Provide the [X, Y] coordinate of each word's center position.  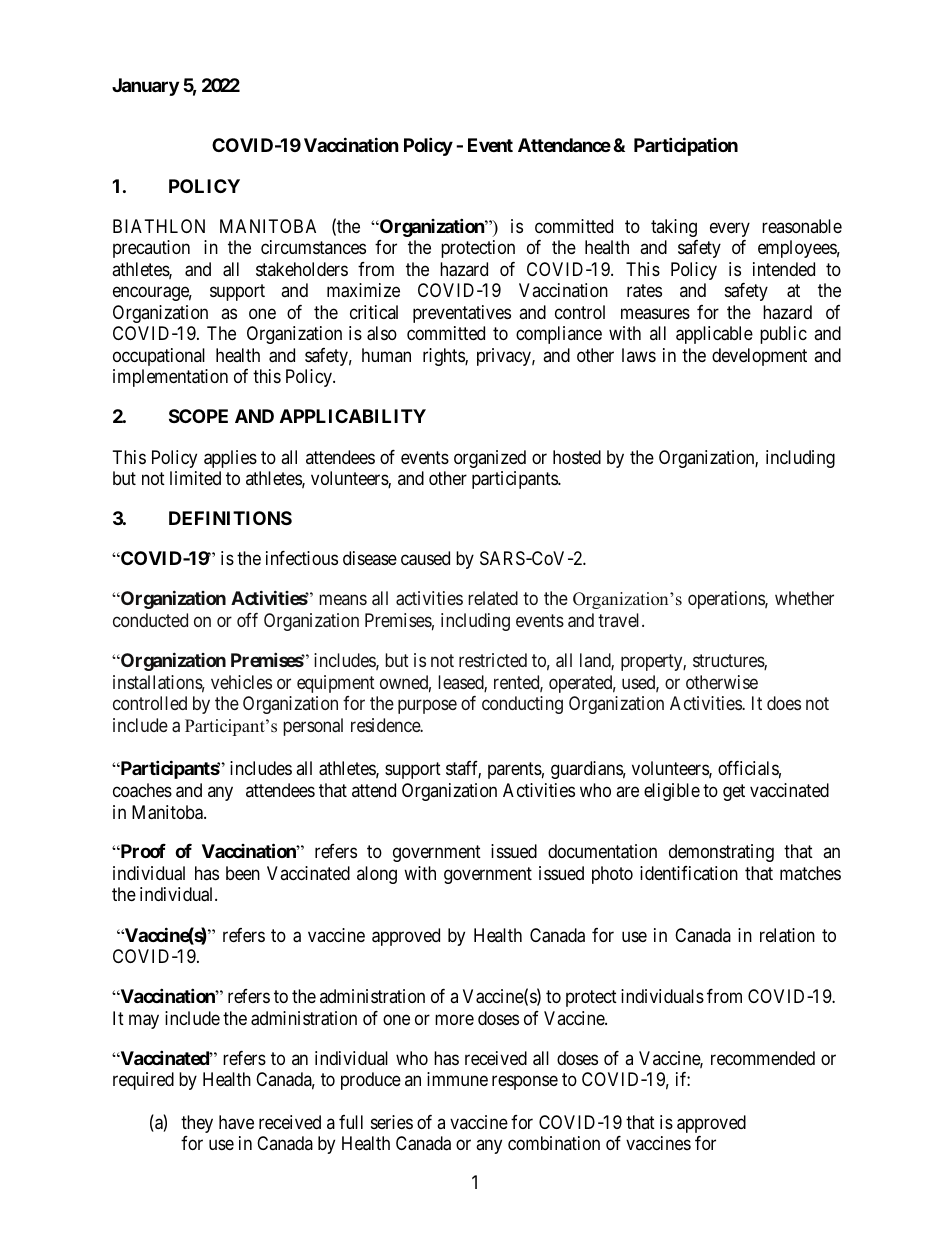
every [730, 229]
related [493, 598]
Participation [686, 146]
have [236, 1122]
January [145, 87]
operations [727, 600]
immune [457, 1079]
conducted [150, 620]
